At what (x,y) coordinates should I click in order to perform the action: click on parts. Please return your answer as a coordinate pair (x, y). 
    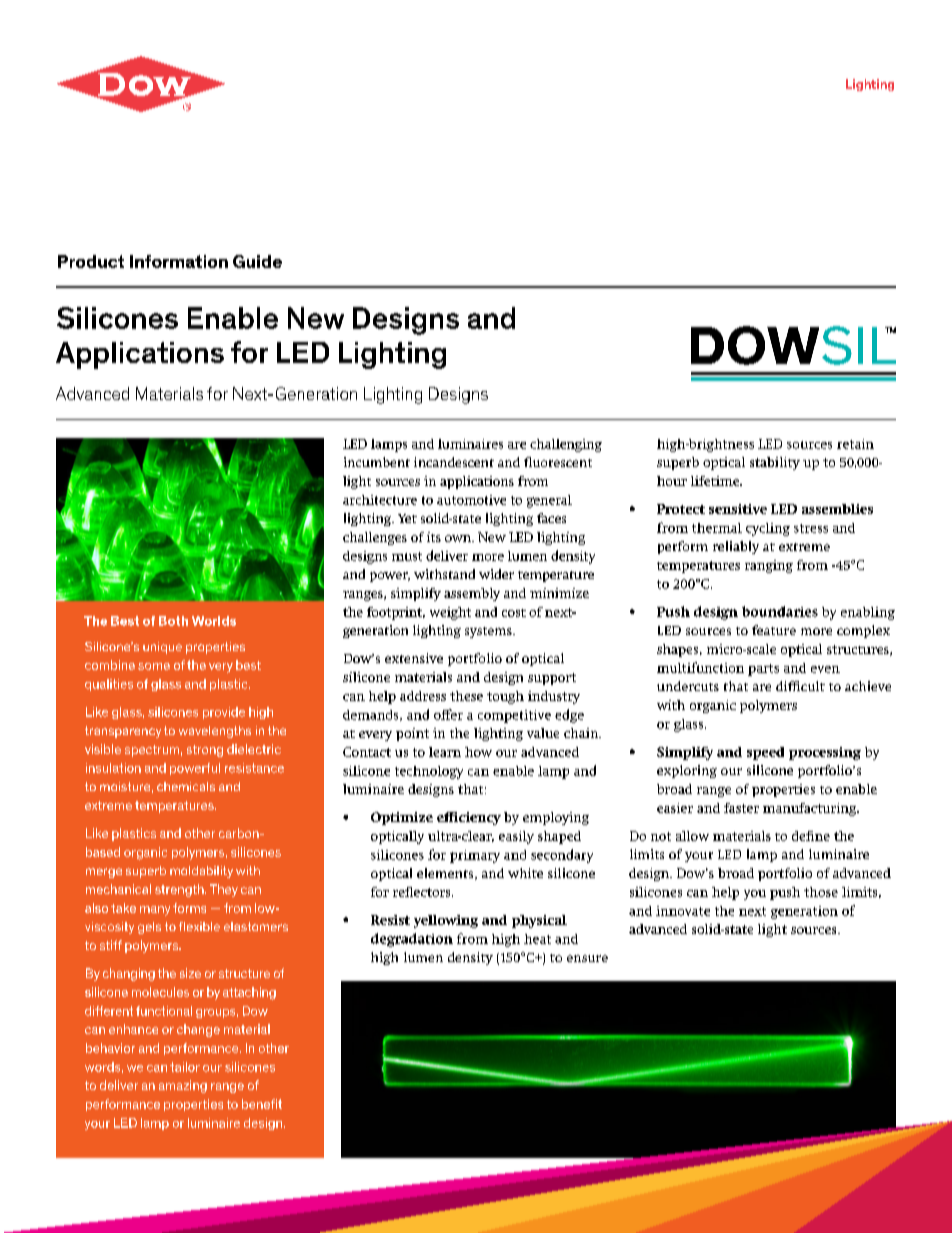
    Looking at the image, I should click on (763, 670).
